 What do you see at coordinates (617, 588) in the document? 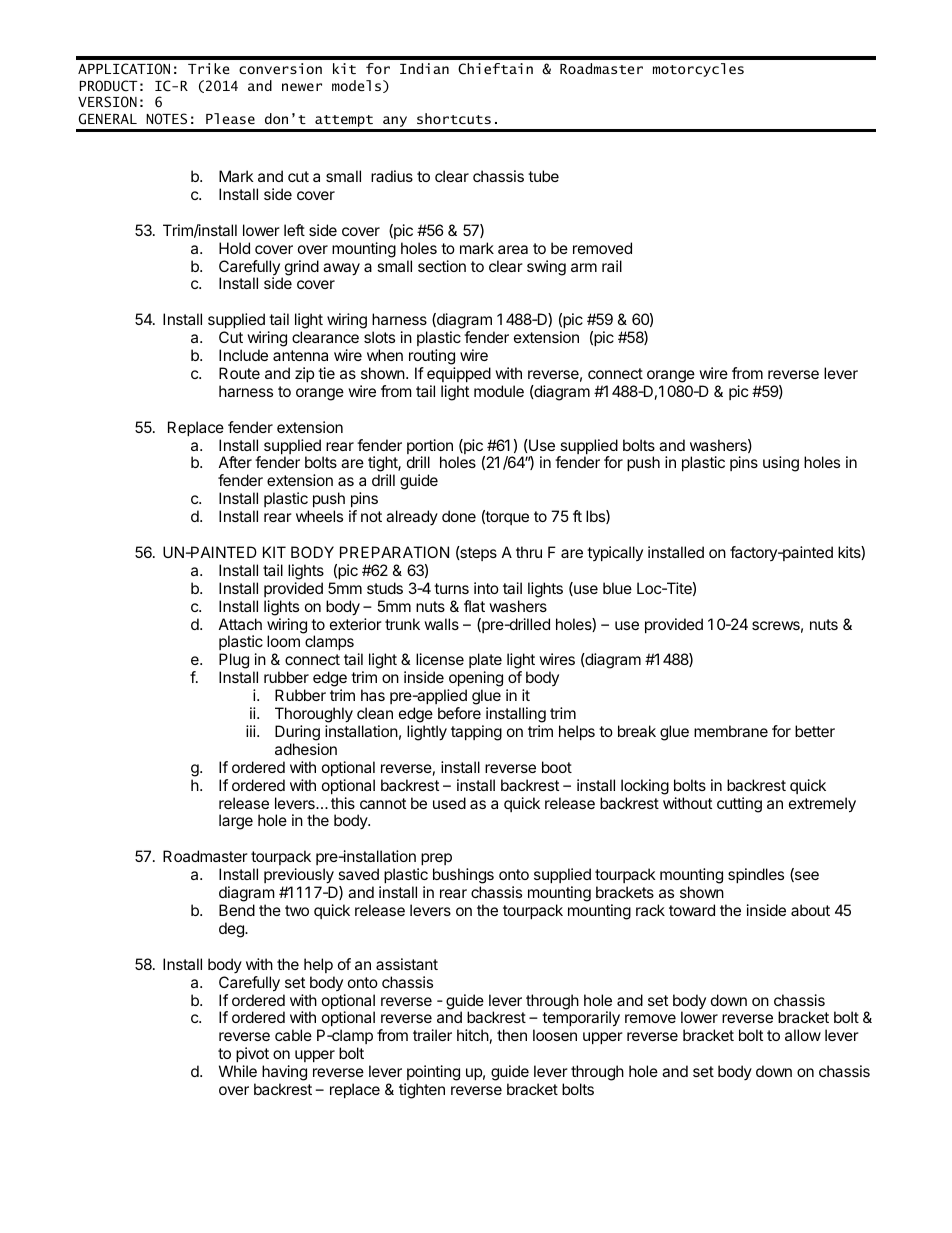
I see `blue` at bounding box center [617, 588].
